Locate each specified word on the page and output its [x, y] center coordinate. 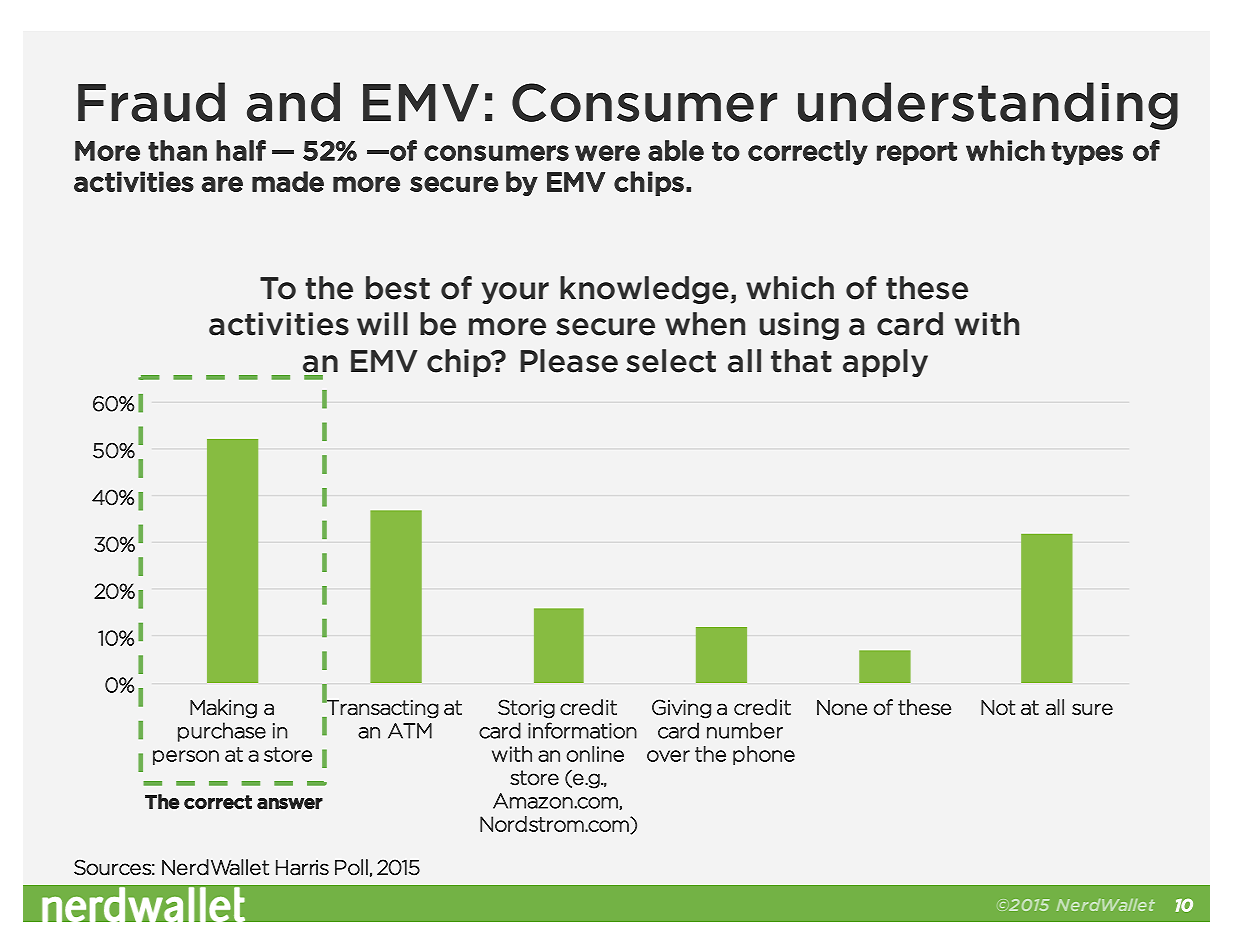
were [607, 153]
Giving [681, 709]
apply [885, 363]
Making [223, 709]
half [241, 150]
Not [998, 707]
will [382, 323]
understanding [988, 106]
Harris [302, 868]
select [671, 361]
